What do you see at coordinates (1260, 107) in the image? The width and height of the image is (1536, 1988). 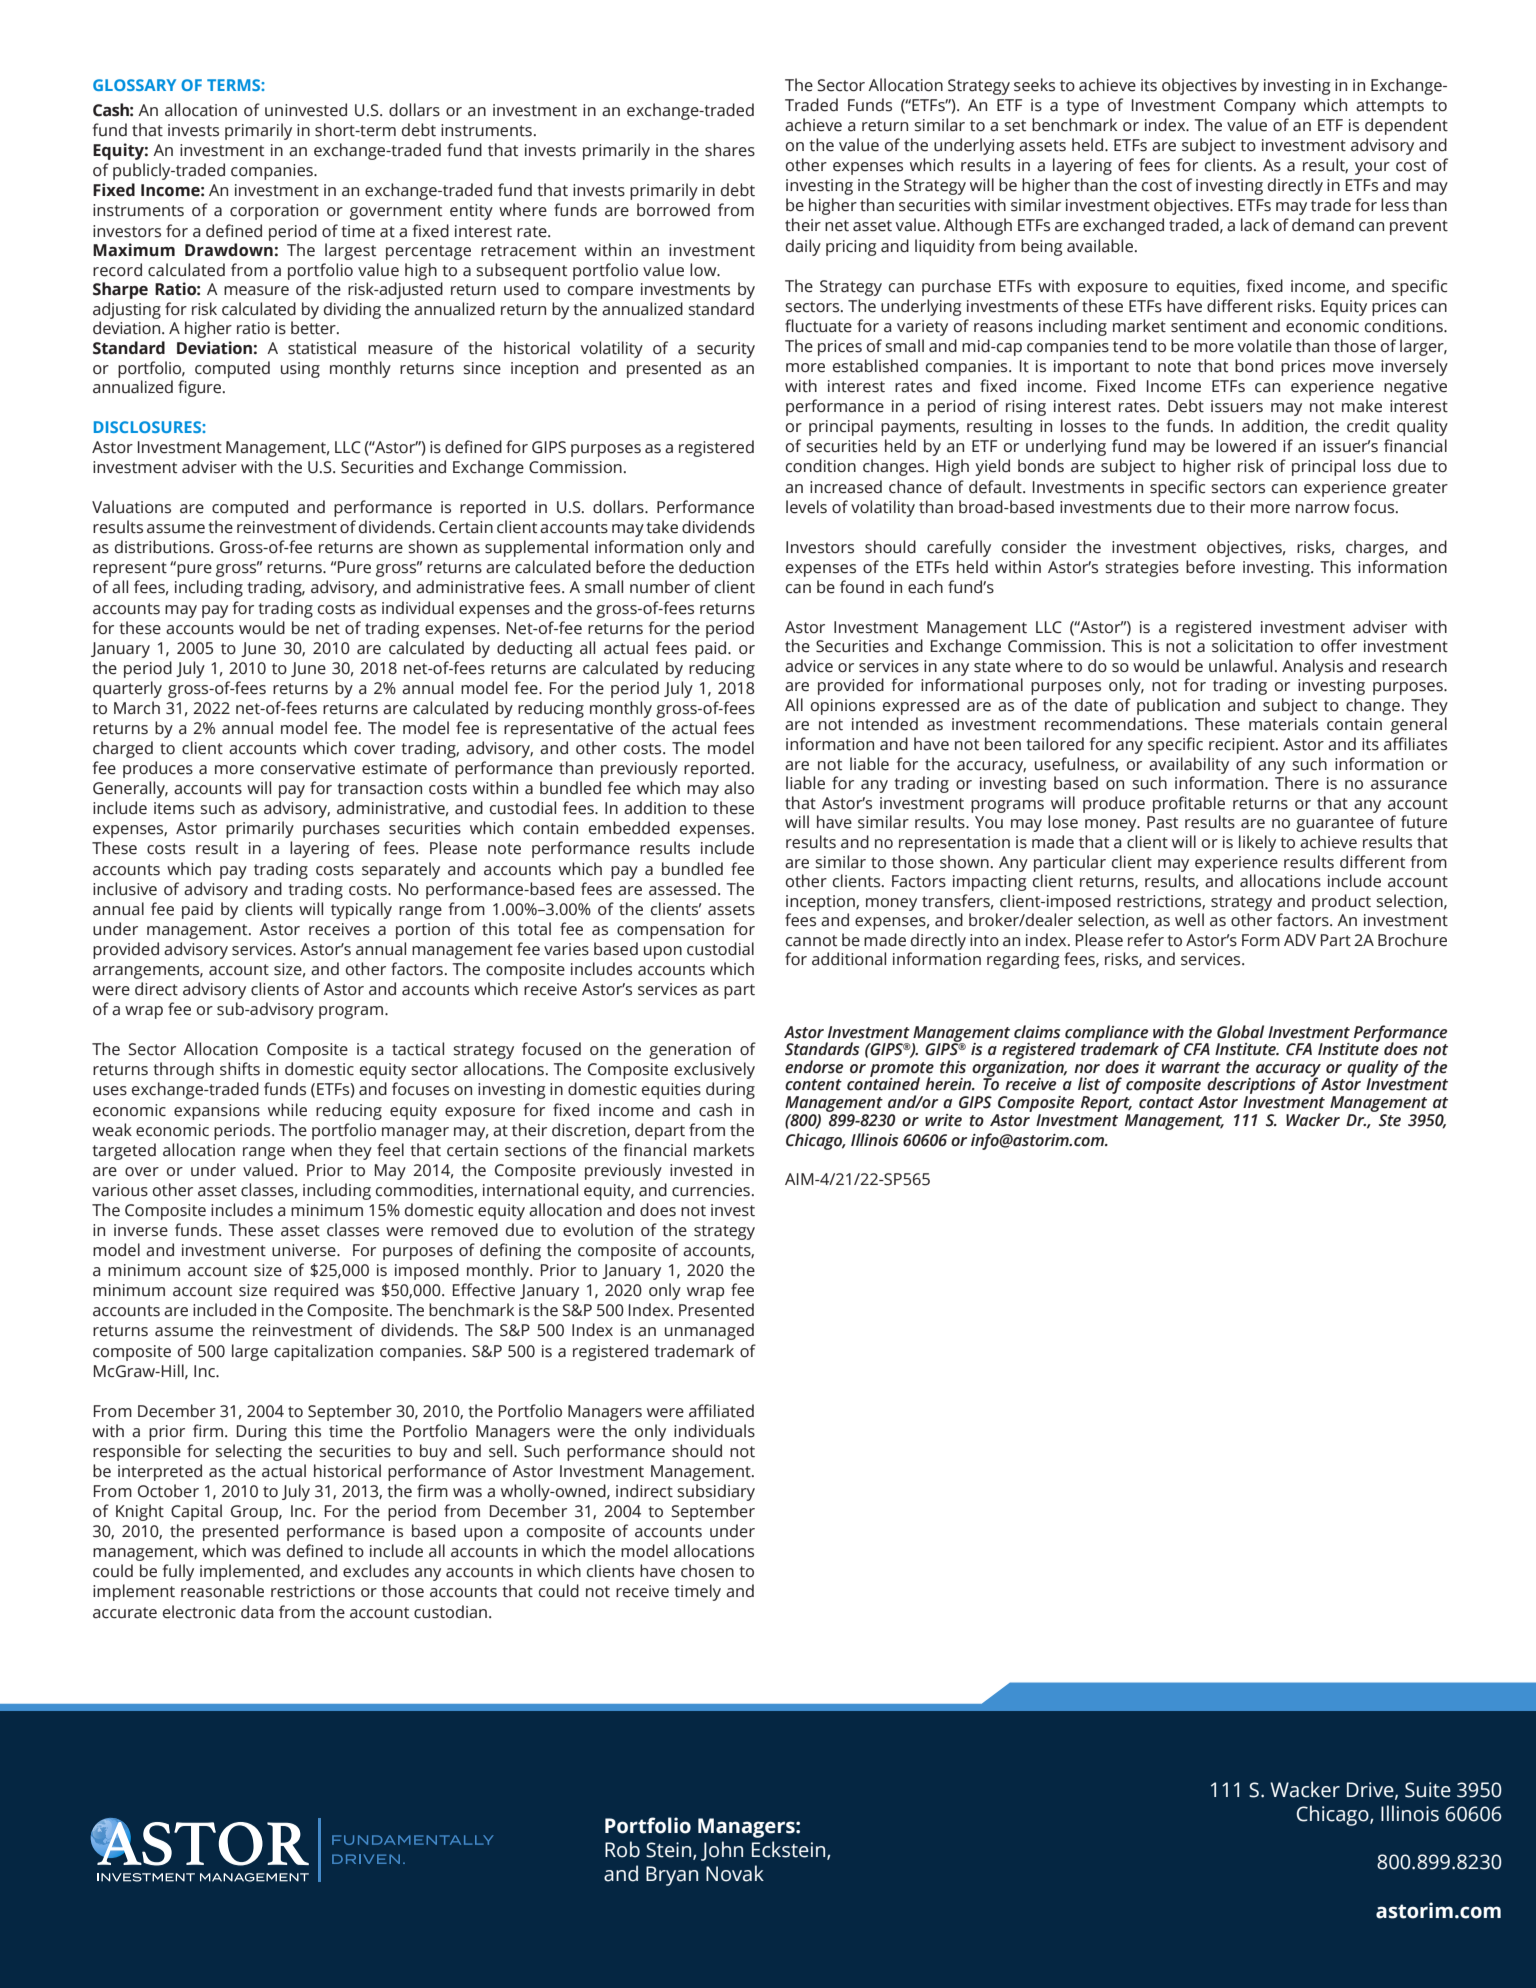 I see `Company` at bounding box center [1260, 107].
